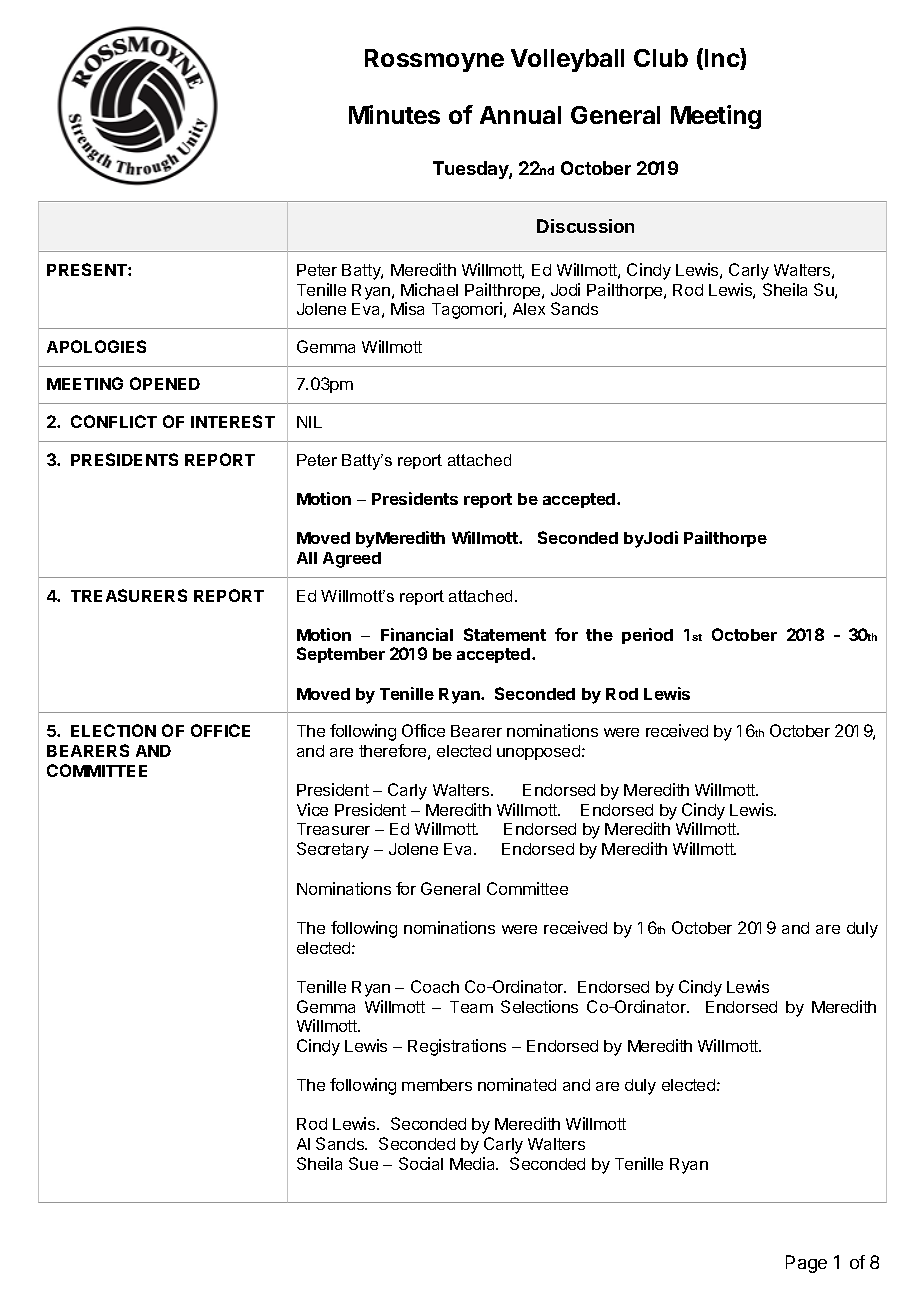  What do you see at coordinates (647, 636) in the screenshot?
I see `period` at bounding box center [647, 636].
